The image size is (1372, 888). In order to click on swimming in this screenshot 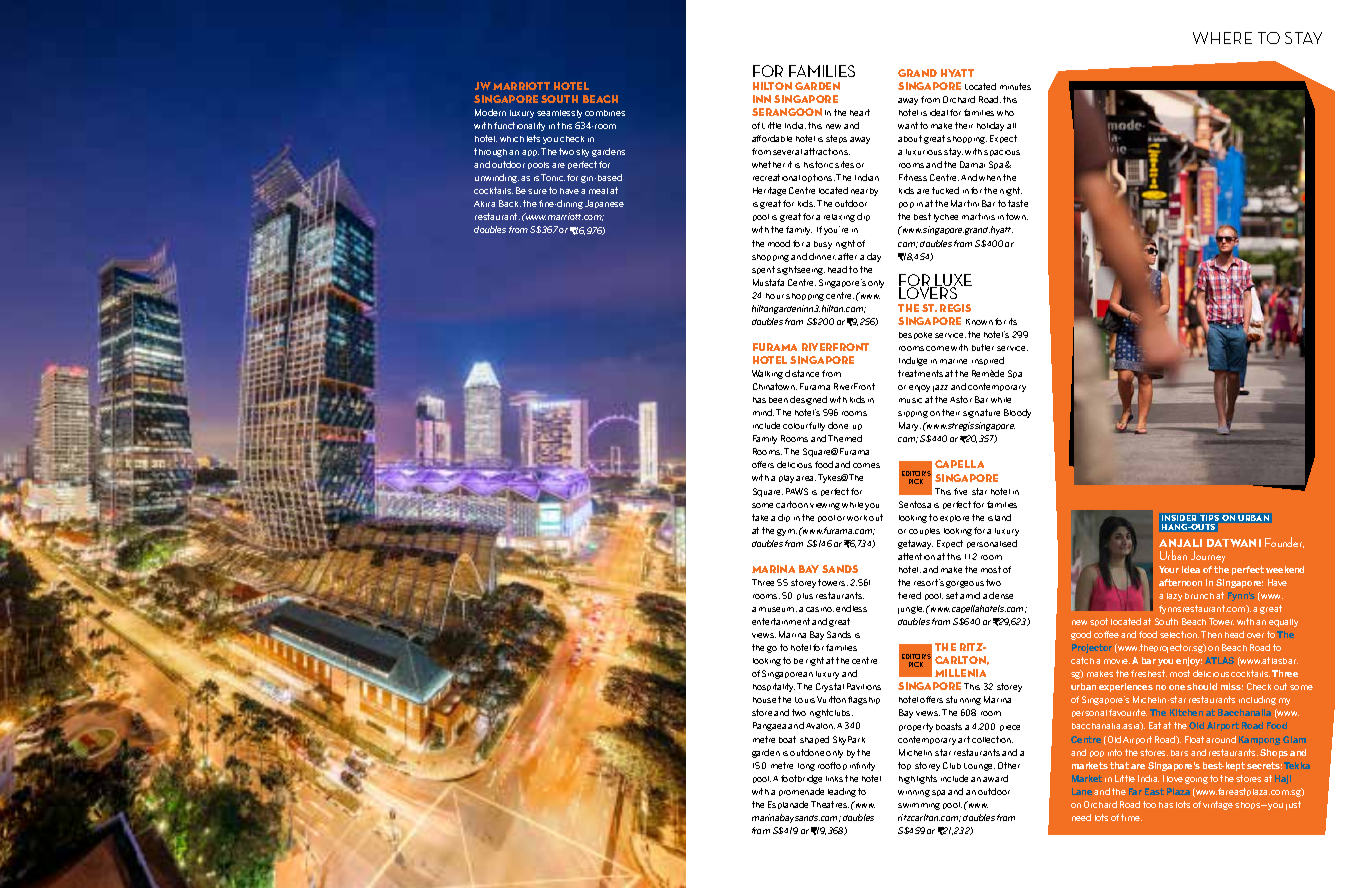, I will do `click(919, 806)`.
